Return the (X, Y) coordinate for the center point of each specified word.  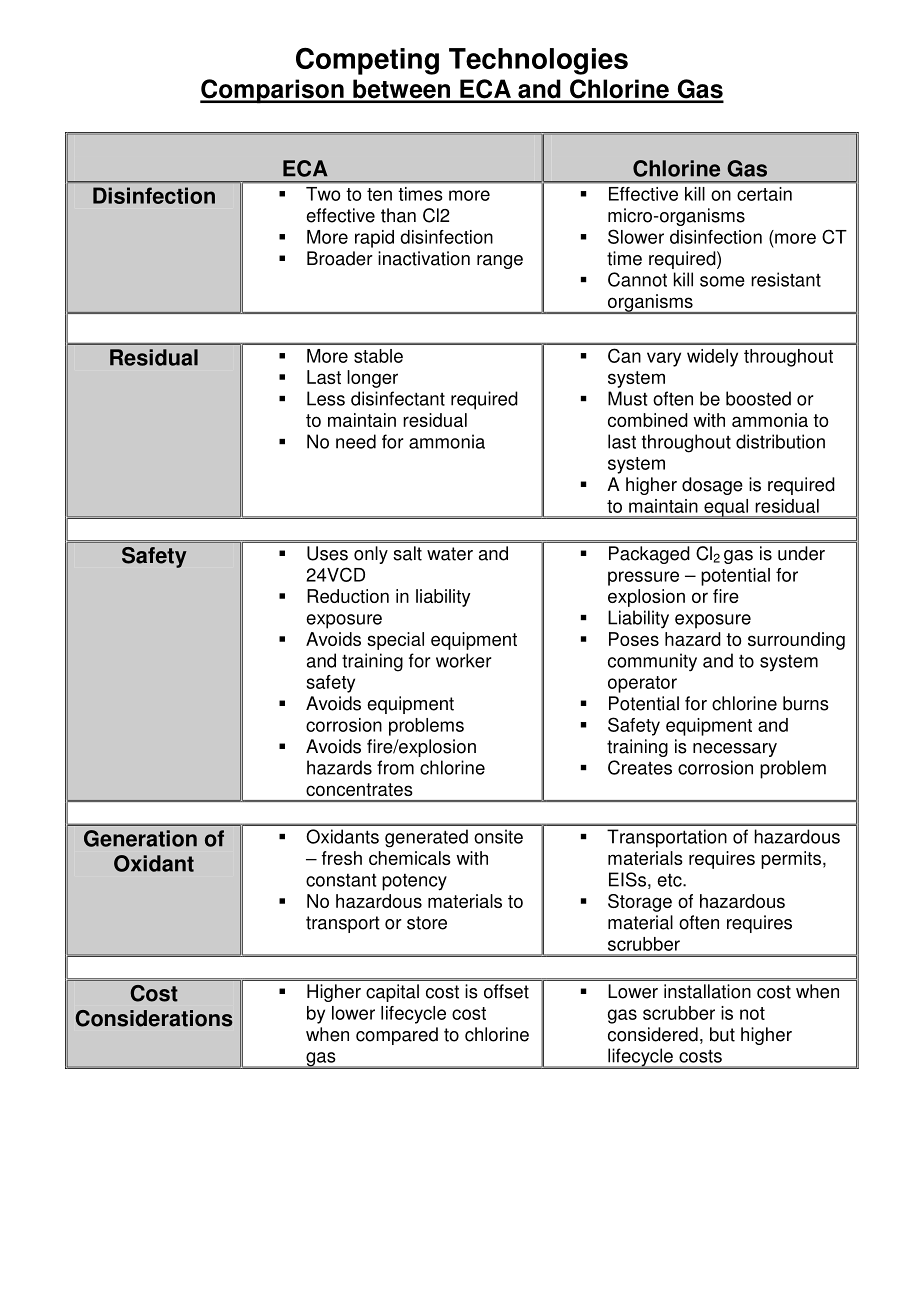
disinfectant (398, 398)
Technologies (538, 61)
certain (764, 194)
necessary (735, 750)
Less (326, 398)
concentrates (359, 789)
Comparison (273, 91)
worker (464, 660)
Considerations (154, 1018)
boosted (758, 398)
